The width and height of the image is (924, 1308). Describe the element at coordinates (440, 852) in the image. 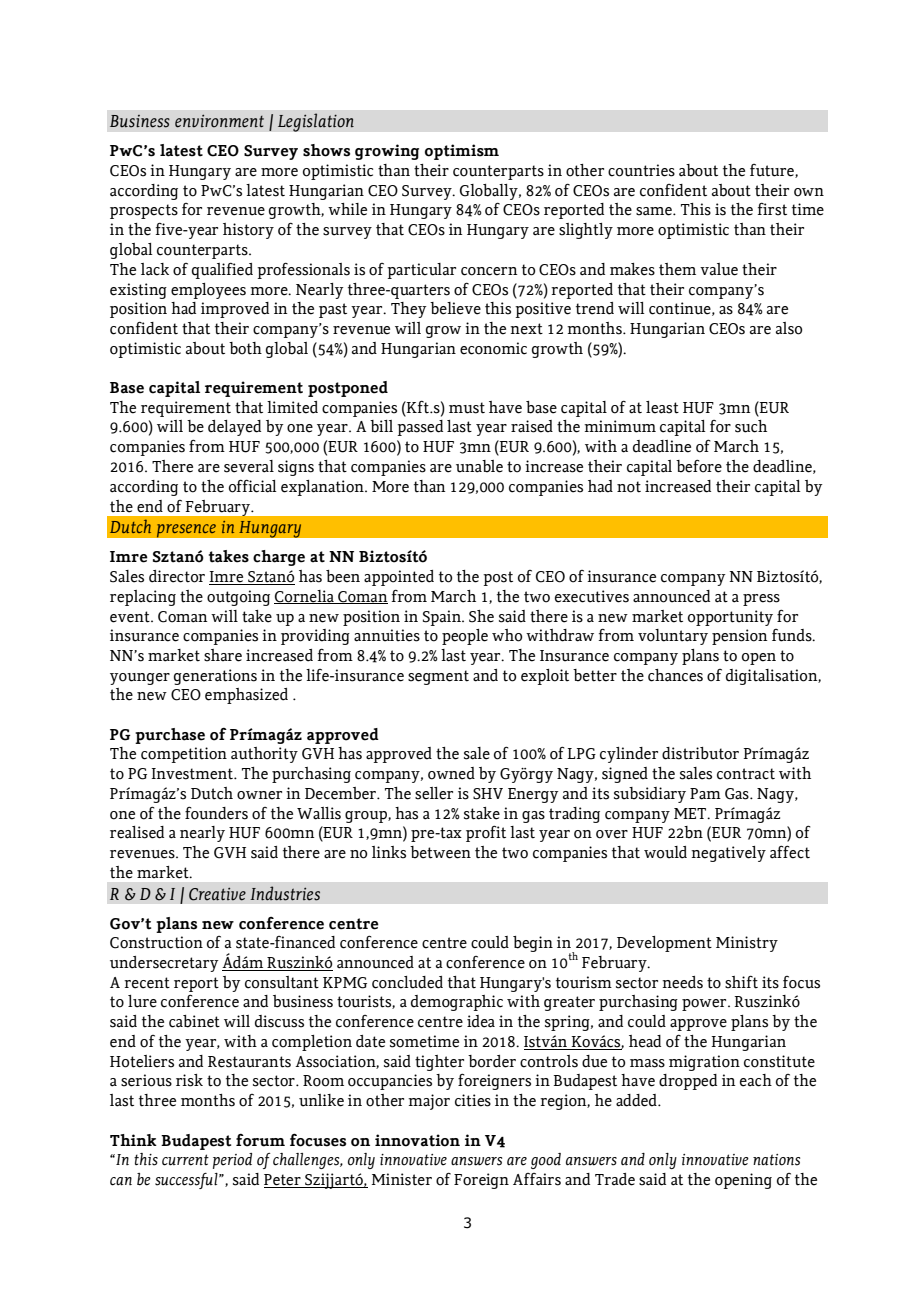

I see `between` at that location.
